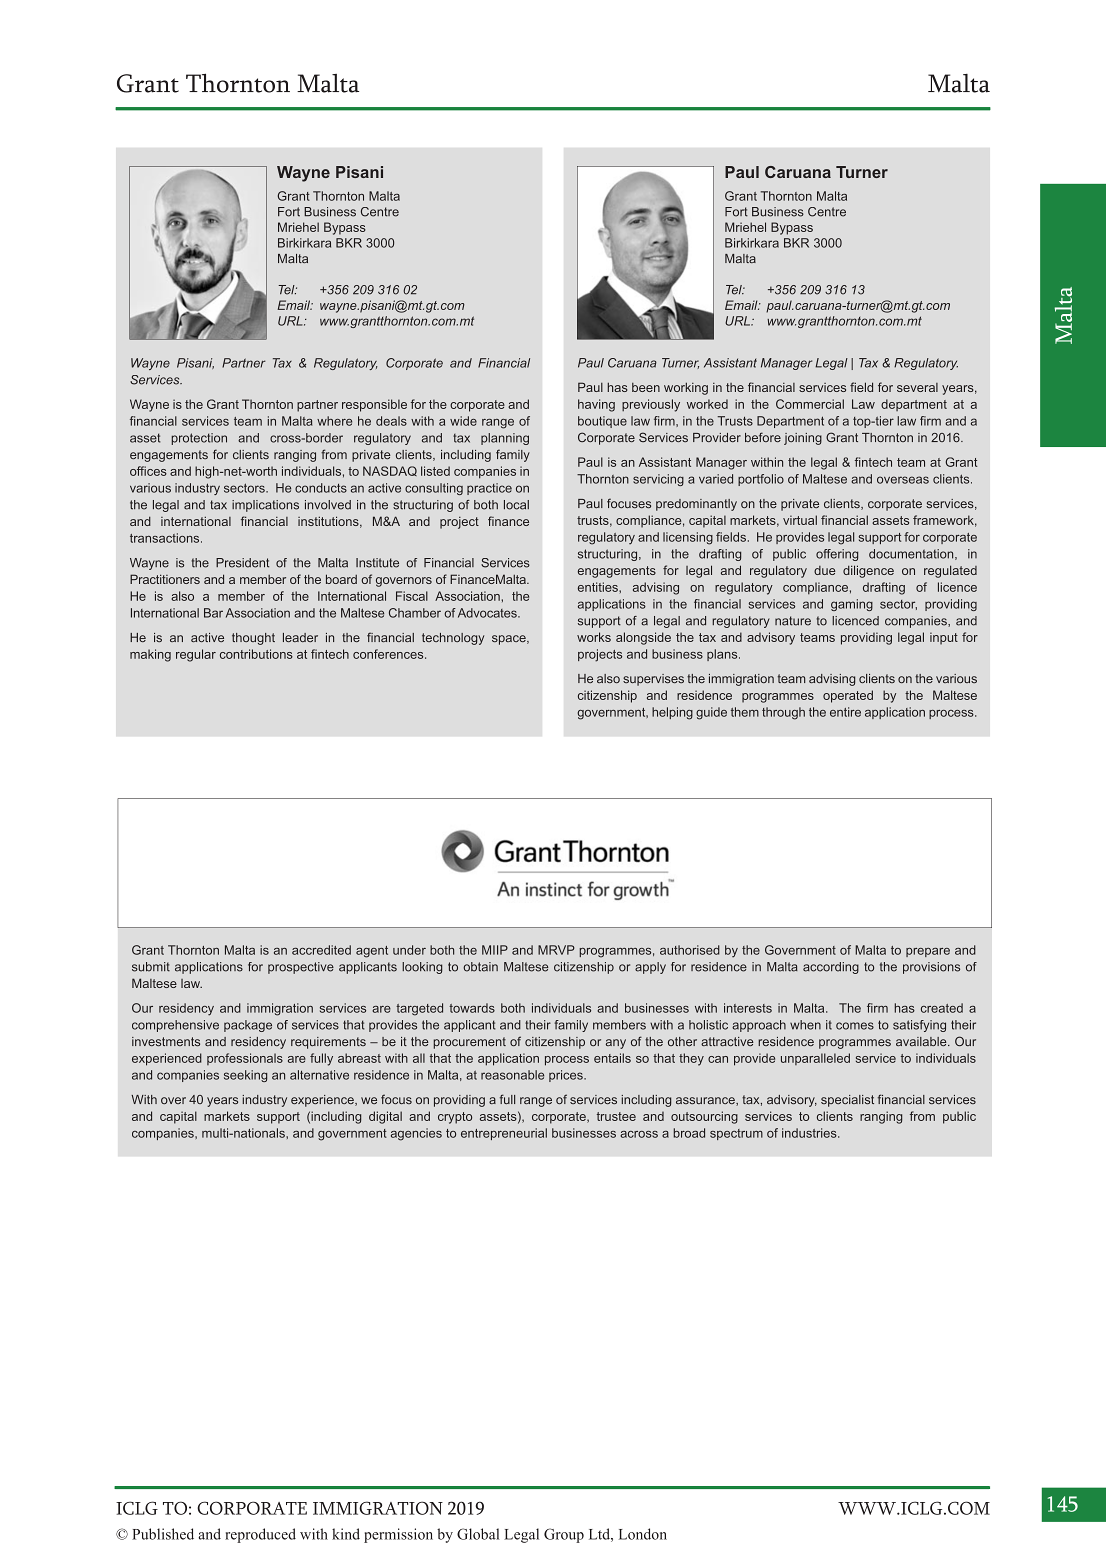  What do you see at coordinates (260, 1535) in the screenshot?
I see `reproduced` at bounding box center [260, 1535].
